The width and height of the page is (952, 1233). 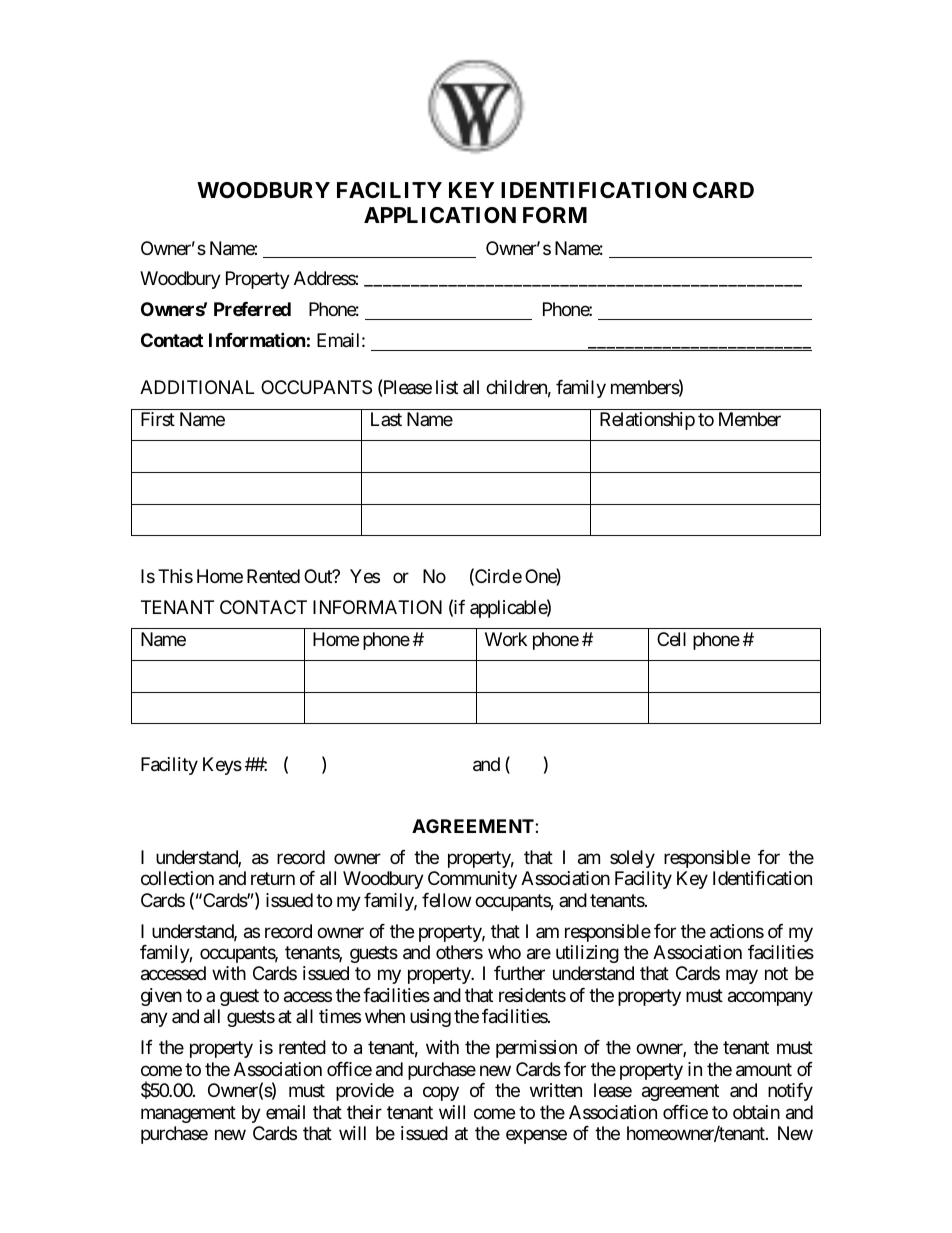 What do you see at coordinates (188, 1114) in the page?
I see `management` at bounding box center [188, 1114].
